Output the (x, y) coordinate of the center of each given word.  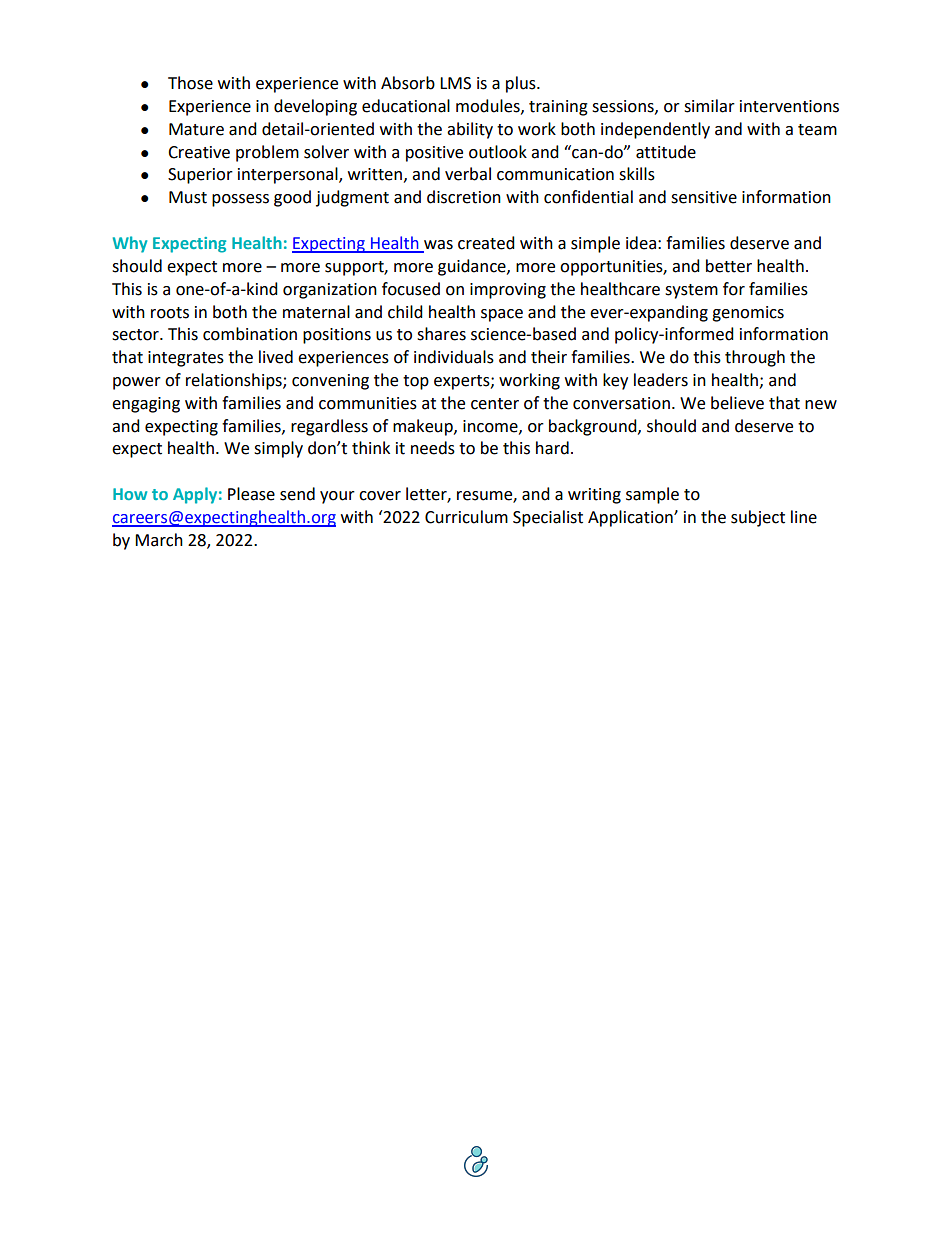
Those (190, 83)
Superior (200, 176)
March (159, 540)
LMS (455, 83)
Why (130, 244)
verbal (468, 174)
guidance (473, 267)
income (491, 427)
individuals (454, 357)
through (755, 358)
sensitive (704, 197)
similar (709, 106)
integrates (186, 359)
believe (737, 403)
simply (278, 449)
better (729, 266)
